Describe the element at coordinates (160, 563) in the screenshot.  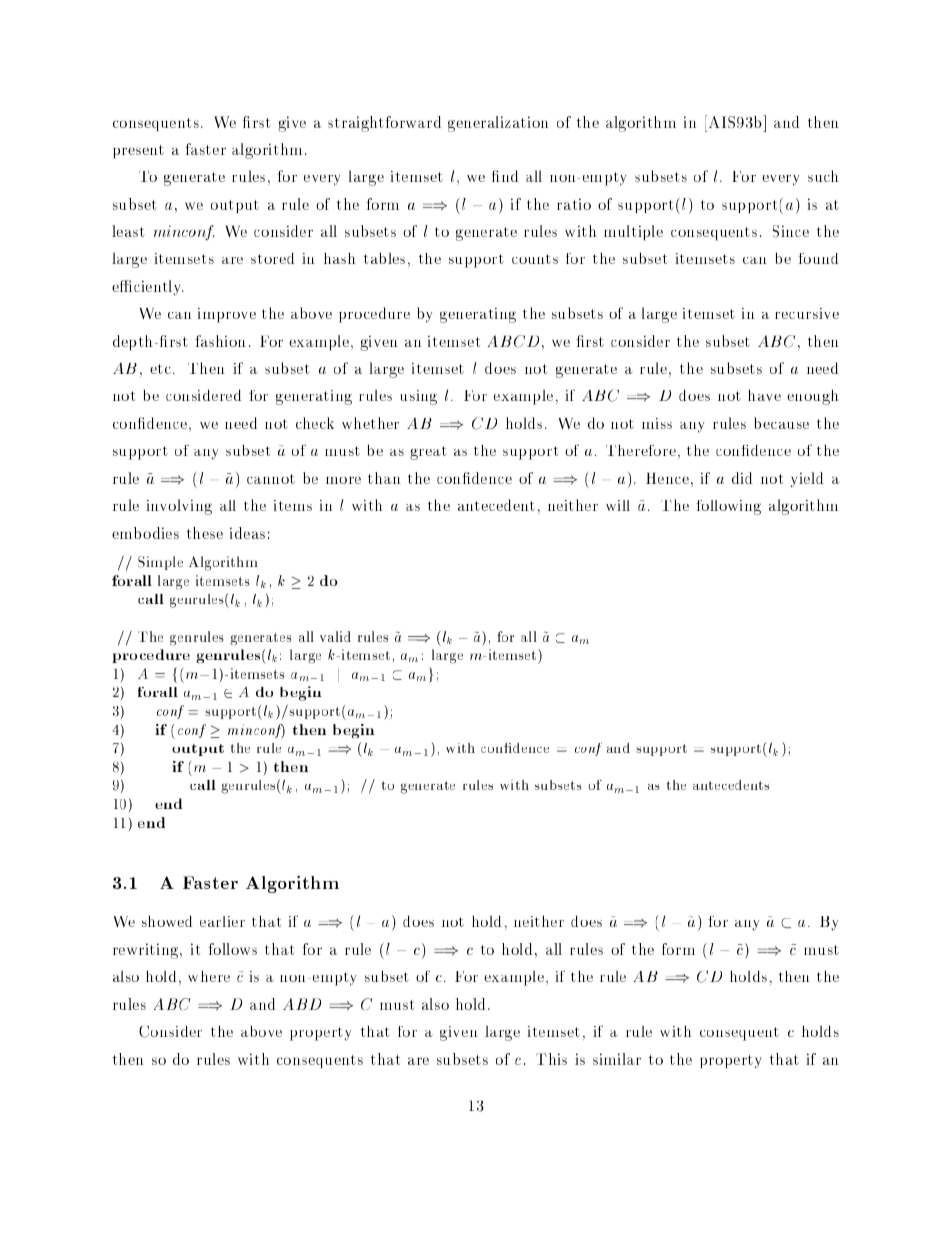
I see `Simple` at that location.
